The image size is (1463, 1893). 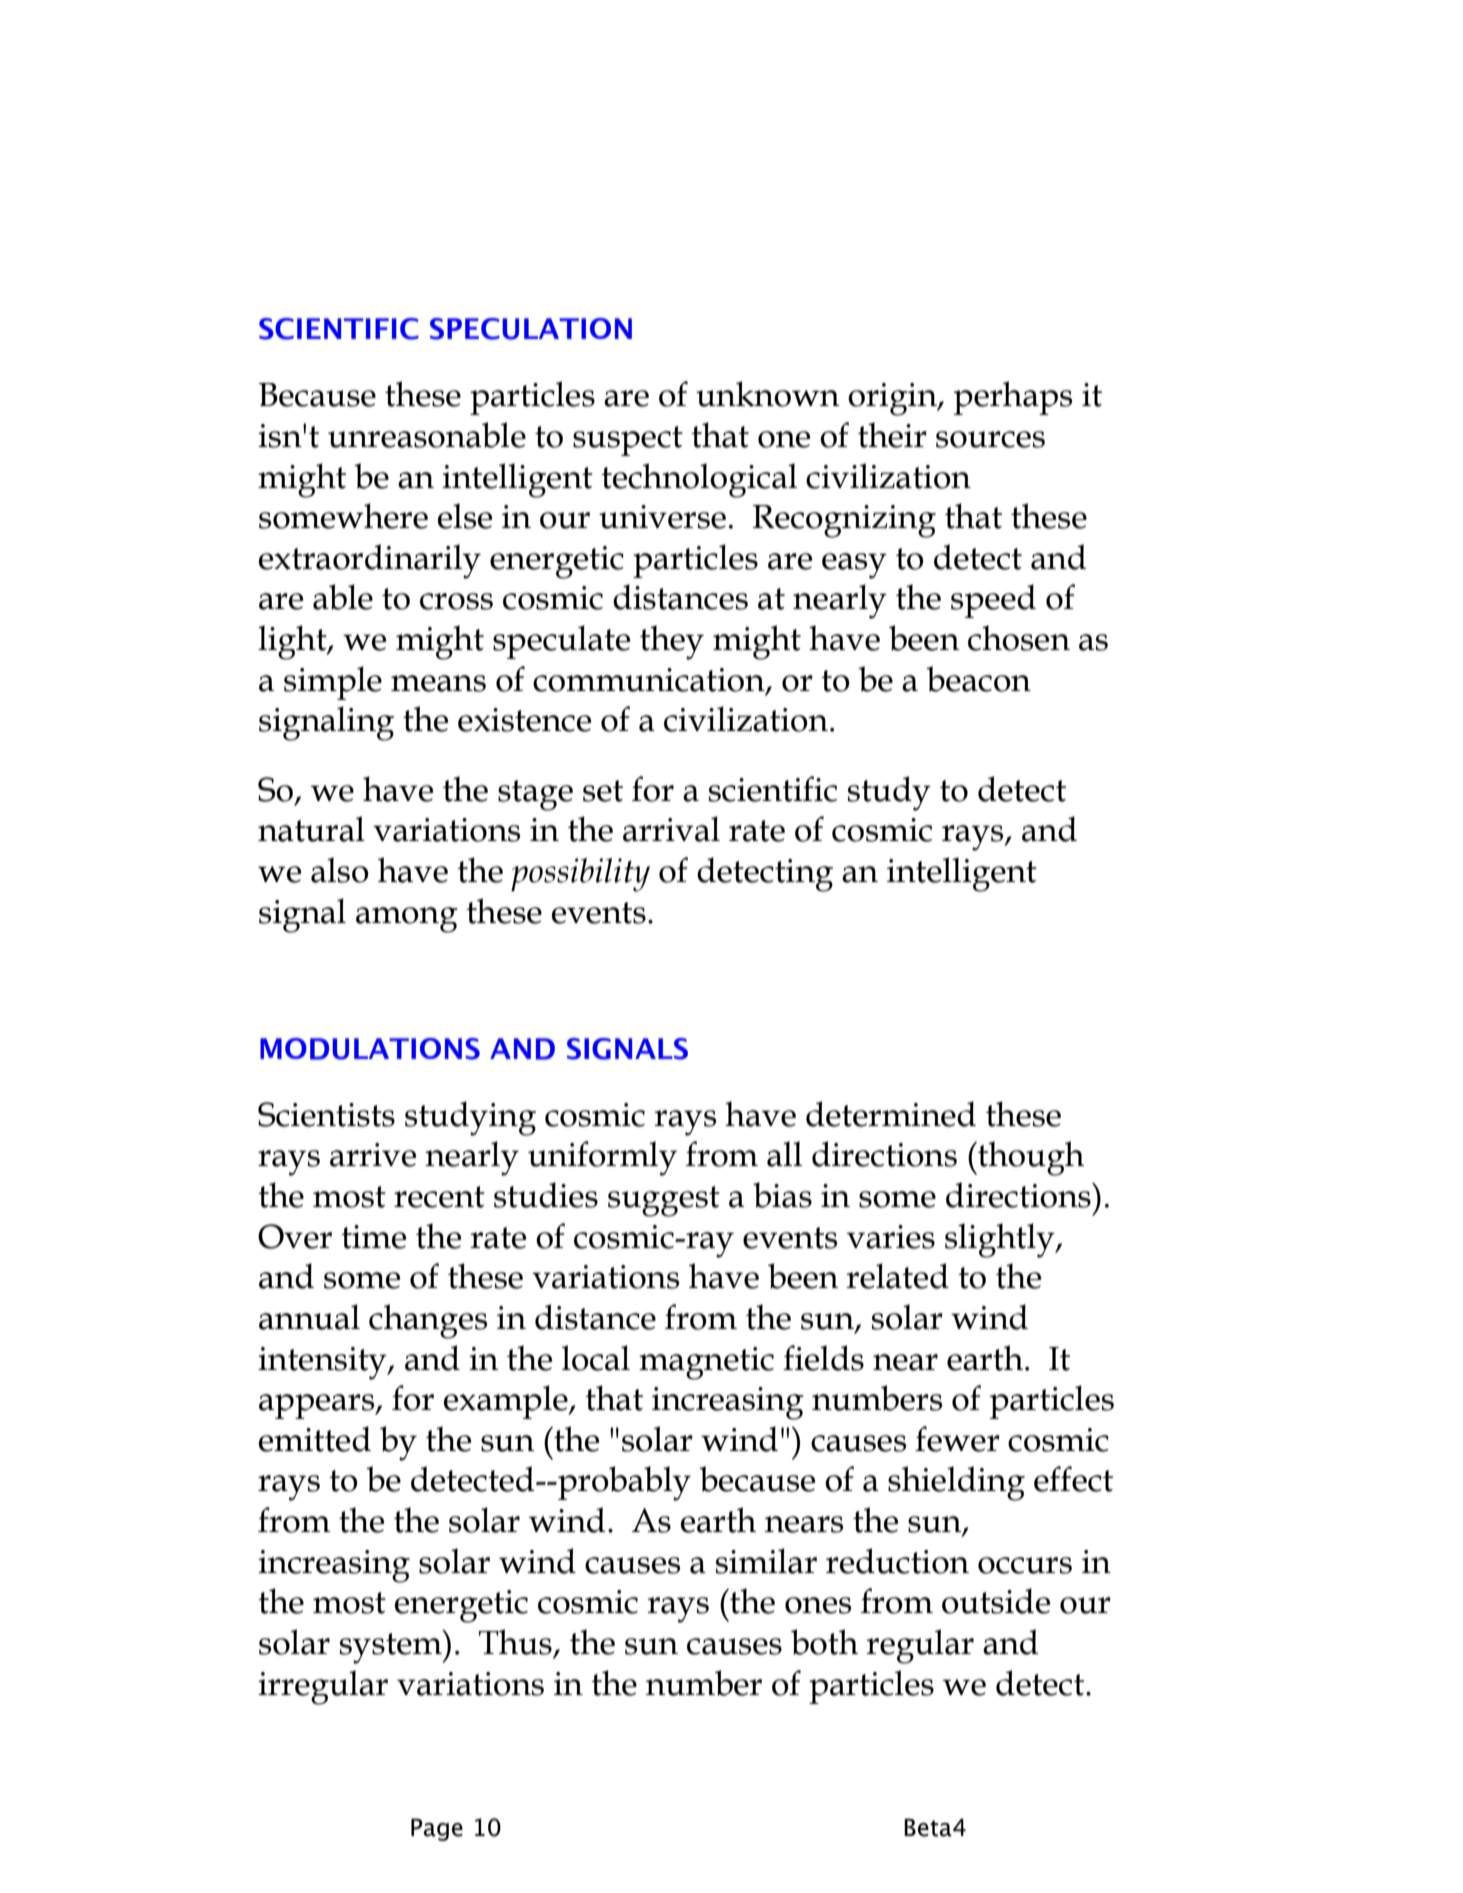 What do you see at coordinates (1019, 638) in the document?
I see `chosen` at bounding box center [1019, 638].
